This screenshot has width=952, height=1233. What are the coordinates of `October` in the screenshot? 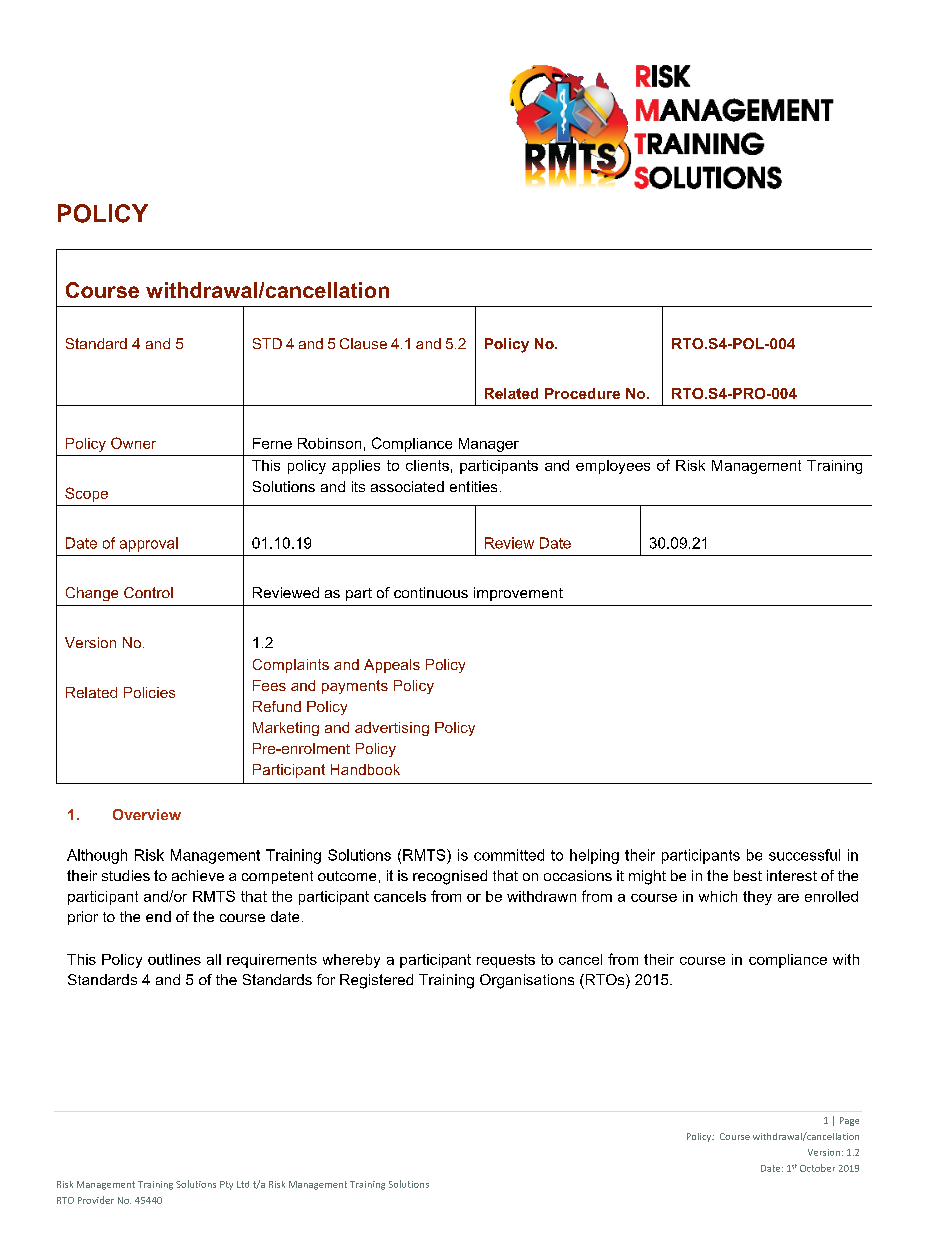 It's located at (817, 1168).
